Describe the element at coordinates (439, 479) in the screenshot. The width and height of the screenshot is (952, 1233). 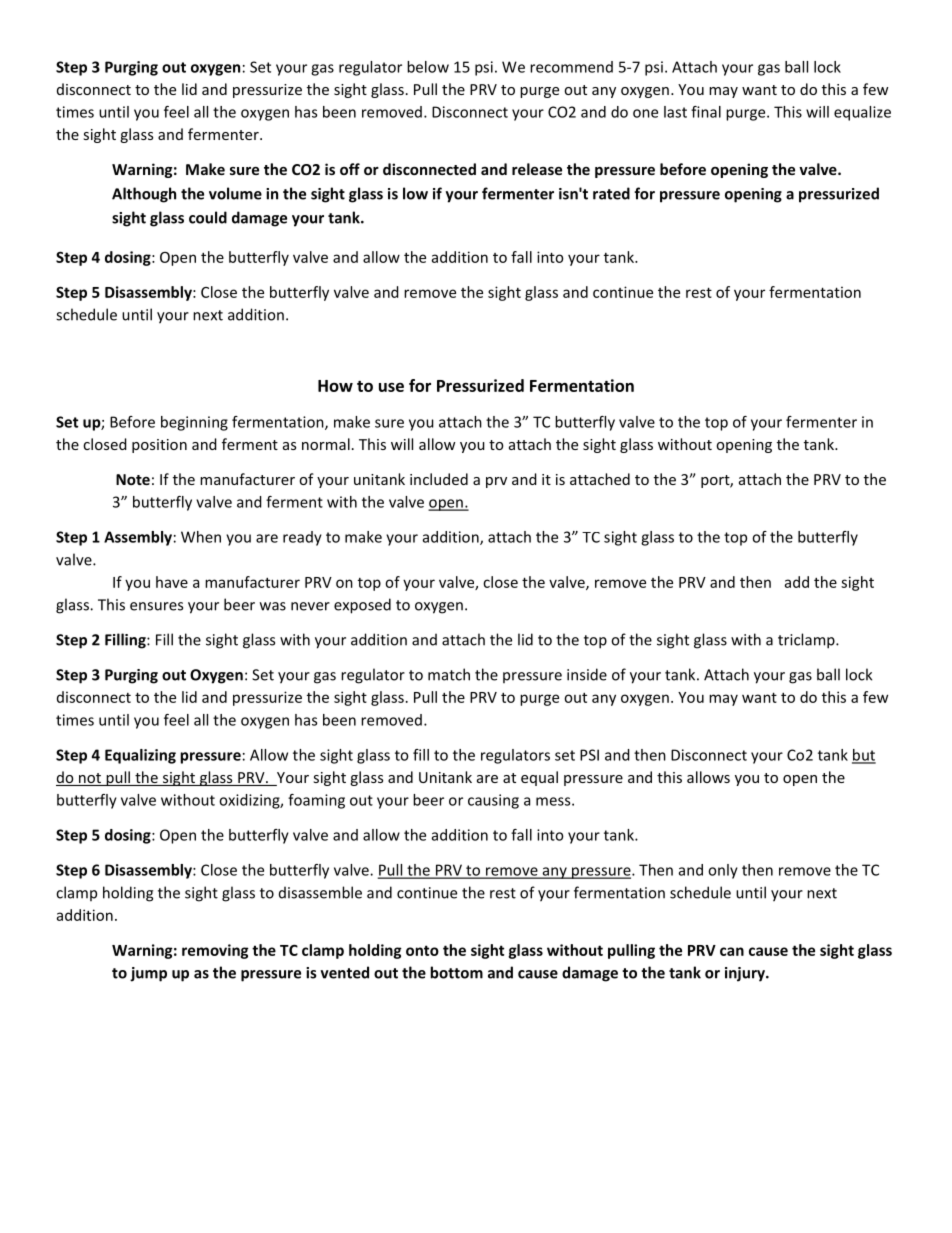
I see `included` at that location.
